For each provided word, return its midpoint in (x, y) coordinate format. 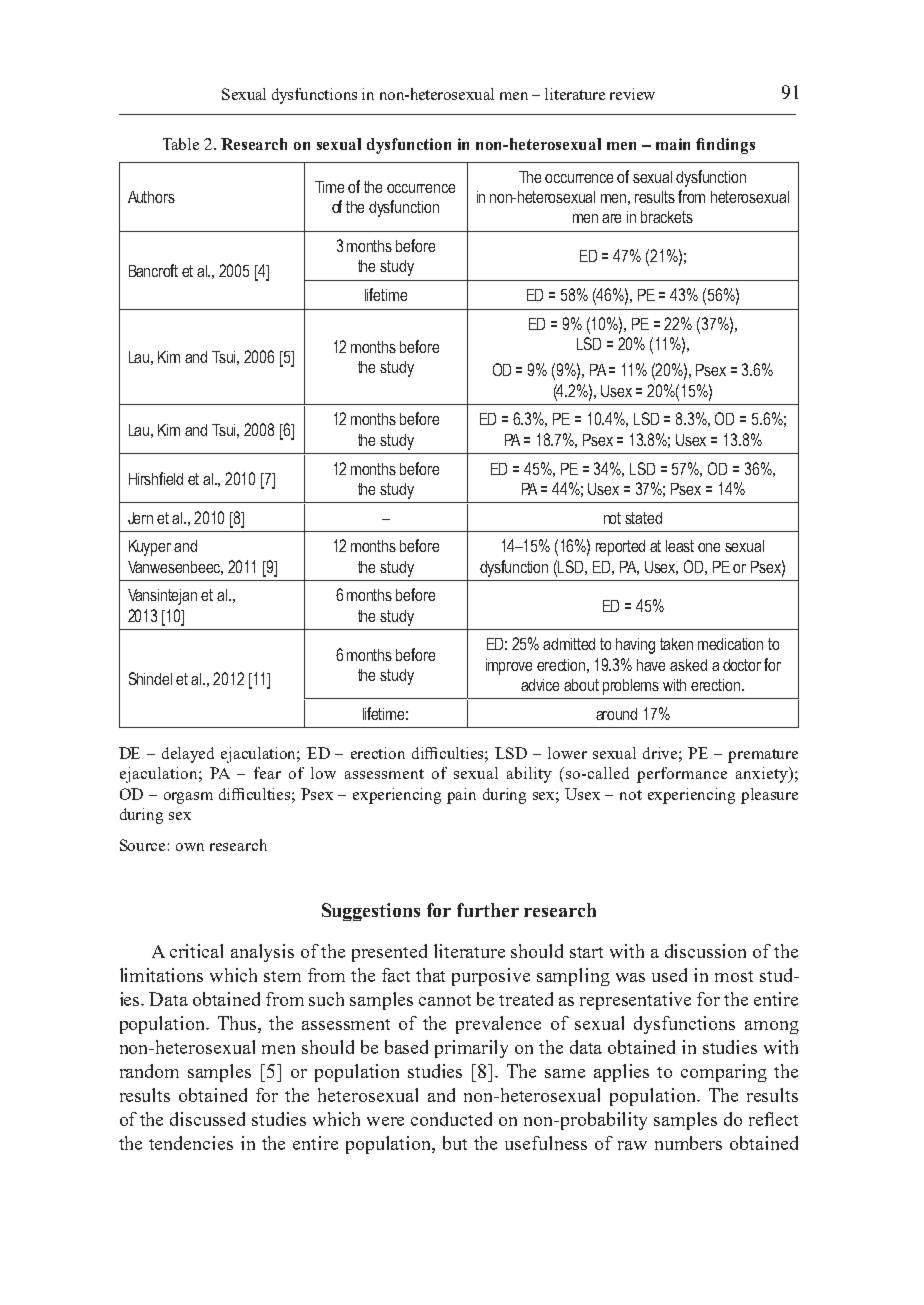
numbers (688, 1143)
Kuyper (150, 548)
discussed (207, 1119)
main (673, 144)
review (632, 94)
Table (181, 144)
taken (676, 644)
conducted (451, 1119)
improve (509, 667)
